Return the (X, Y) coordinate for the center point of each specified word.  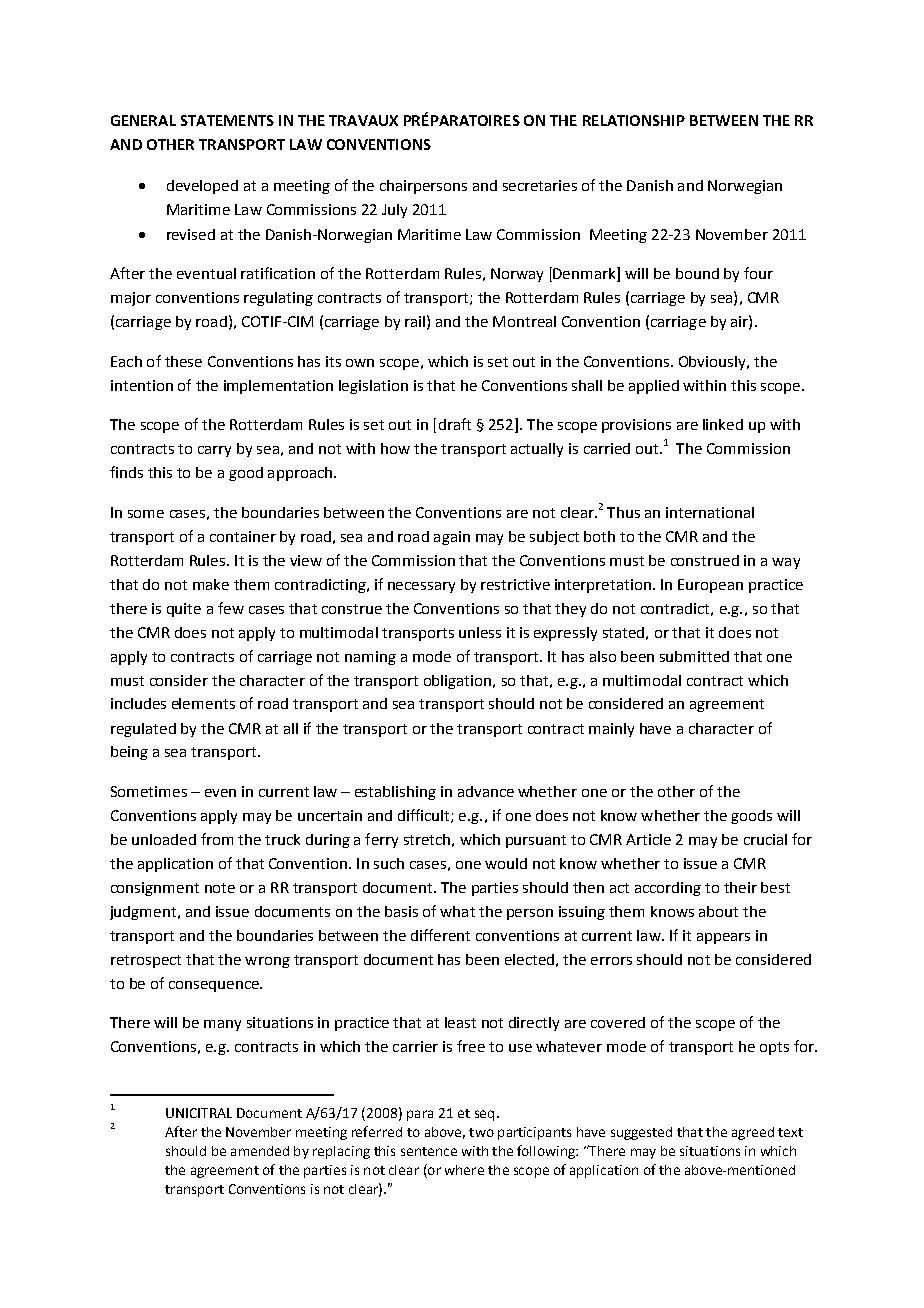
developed (202, 187)
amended (260, 1151)
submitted (694, 656)
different (440, 935)
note (220, 888)
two (481, 1132)
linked (723, 424)
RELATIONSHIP (634, 120)
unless (480, 632)
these (183, 361)
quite (184, 610)
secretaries (540, 185)
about (718, 911)
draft (455, 424)
